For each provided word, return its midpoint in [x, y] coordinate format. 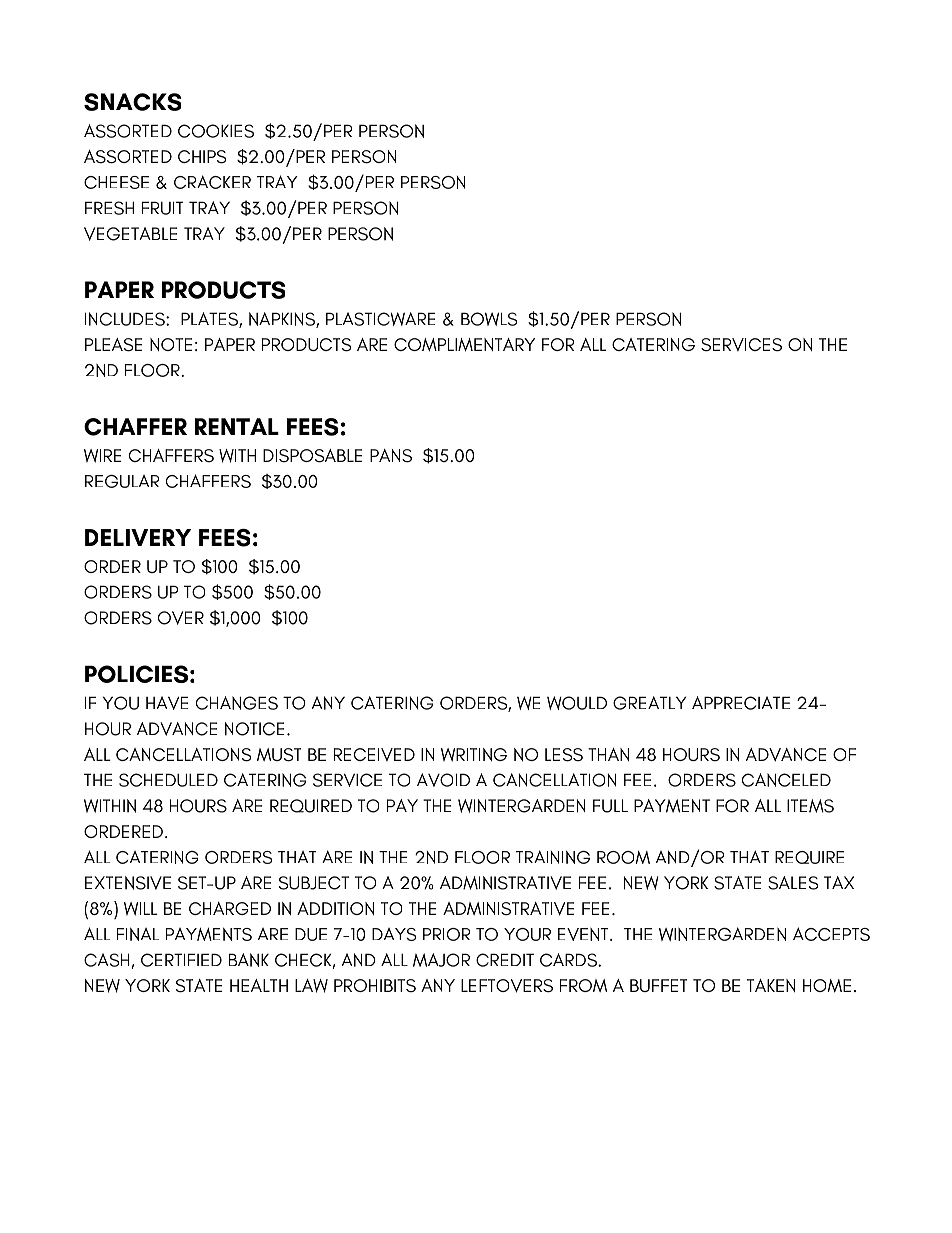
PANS [391, 456]
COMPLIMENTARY [464, 345]
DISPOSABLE [312, 456]
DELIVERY [138, 537]
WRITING [474, 755]
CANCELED [786, 780]
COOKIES [216, 131]
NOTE [171, 344]
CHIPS [202, 157]
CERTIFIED [181, 960]
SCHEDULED [168, 780]
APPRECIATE [741, 703]
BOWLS [489, 319]
